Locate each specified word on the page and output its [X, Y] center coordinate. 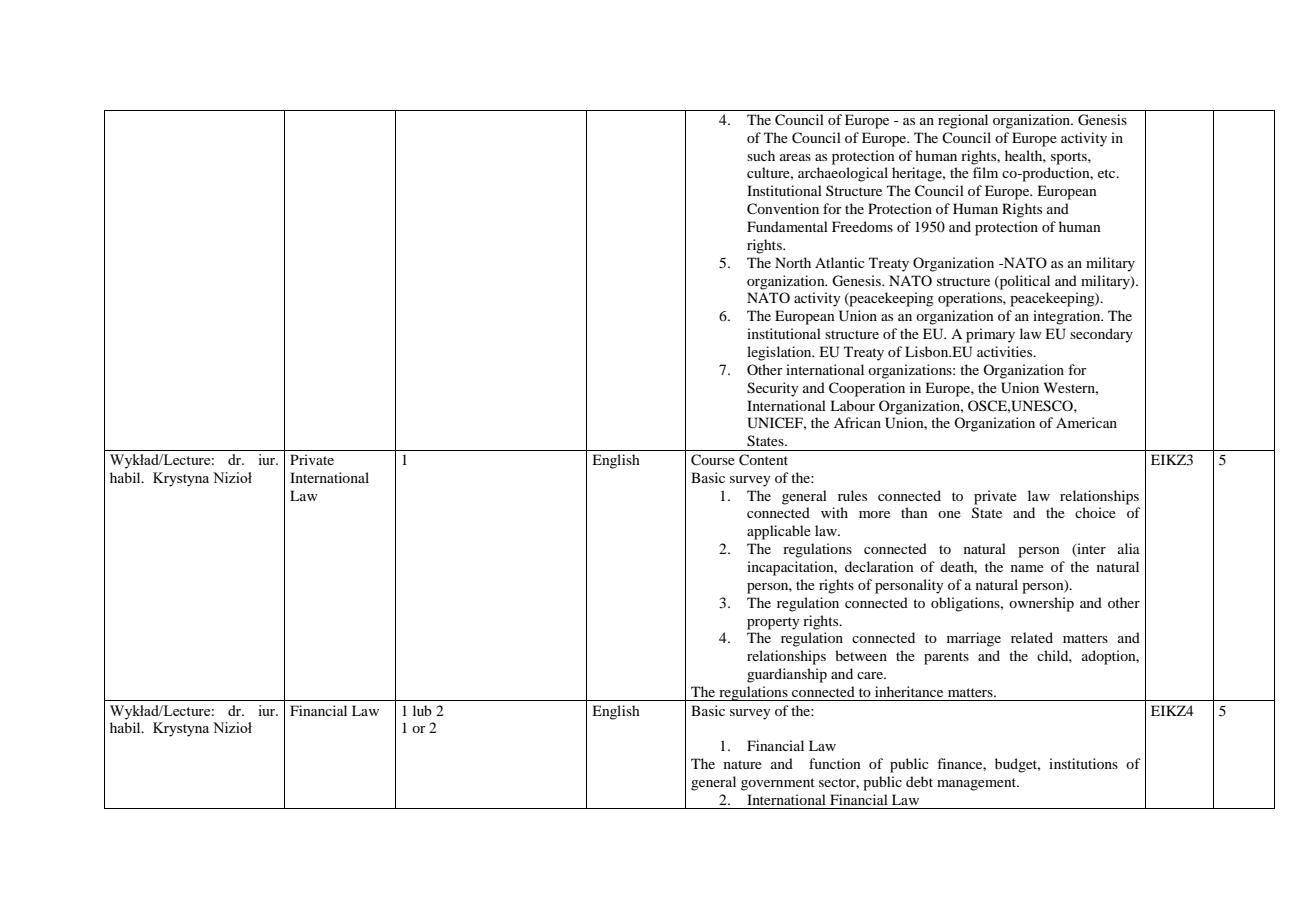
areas [795, 157]
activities [1006, 351]
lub [422, 710]
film [985, 172]
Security [772, 389]
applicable [779, 532]
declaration [879, 566]
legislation [780, 353]
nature [743, 764]
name [1027, 568]
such [761, 155]
